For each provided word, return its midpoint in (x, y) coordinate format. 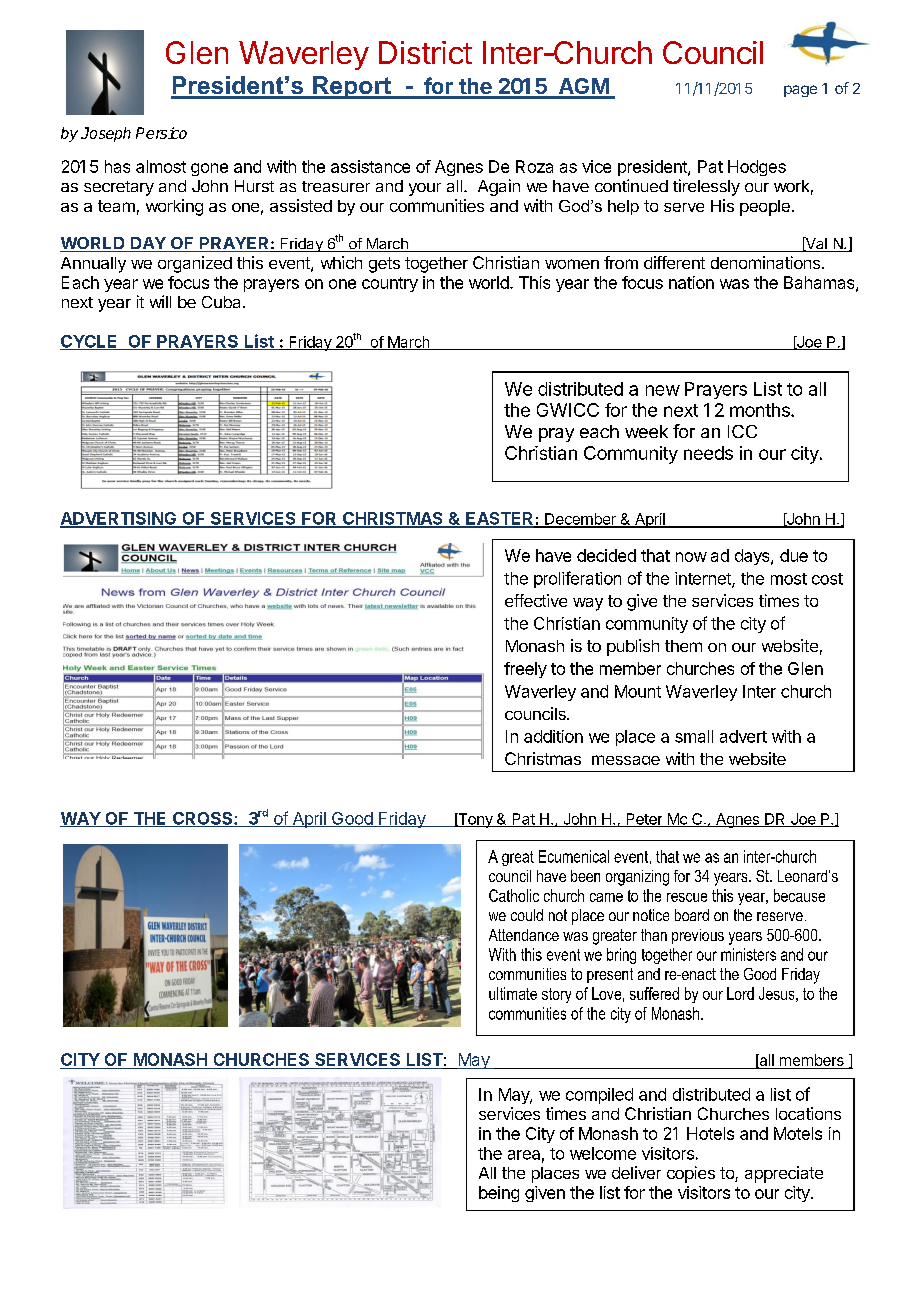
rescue (687, 897)
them (683, 646)
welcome (603, 1153)
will (160, 301)
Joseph (106, 134)
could (527, 915)
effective (536, 600)
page (800, 91)
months (761, 410)
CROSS (203, 819)
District (425, 52)
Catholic (514, 895)
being (499, 1194)
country (390, 284)
